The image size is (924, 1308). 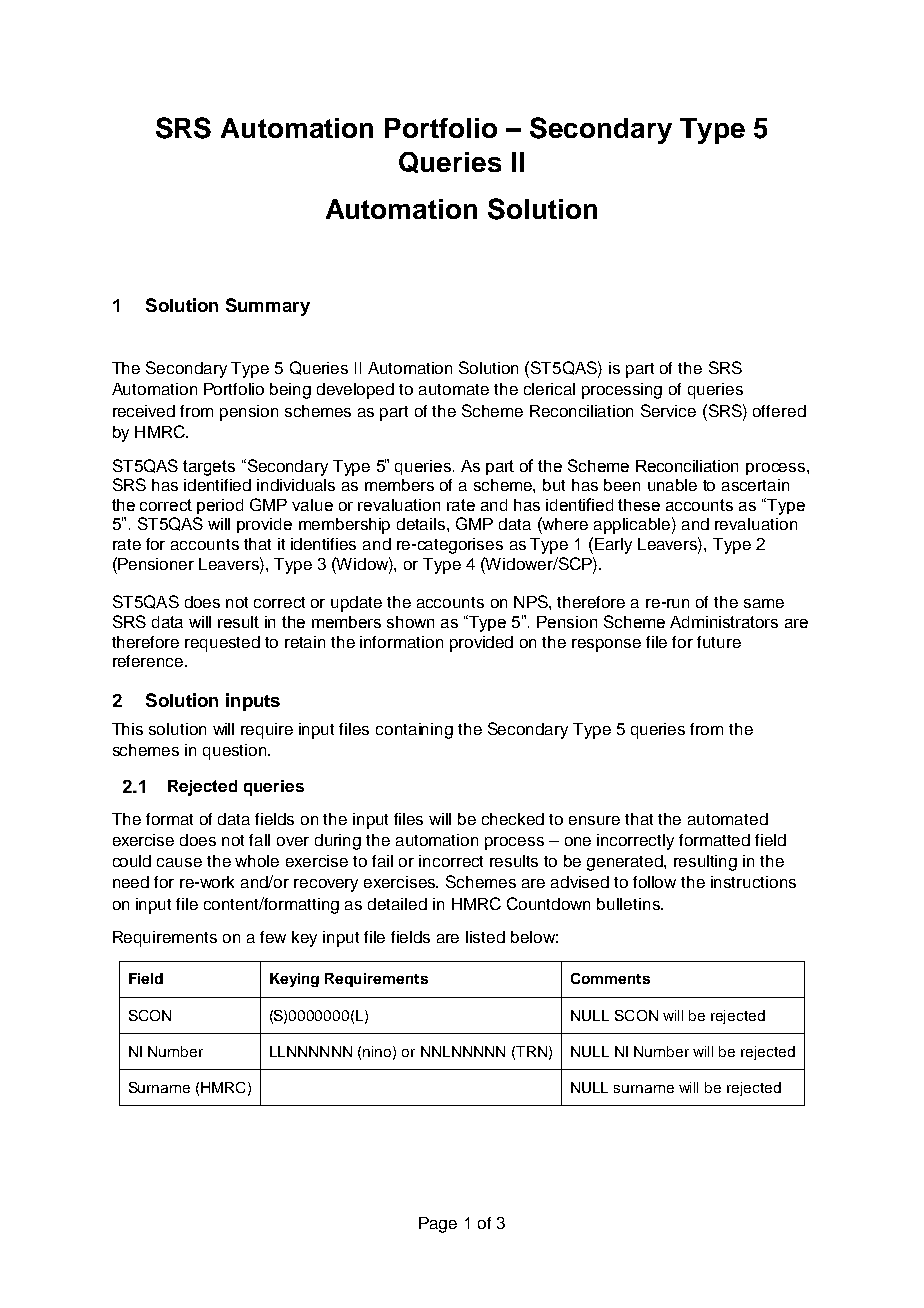 I want to click on cause, so click(x=179, y=862).
